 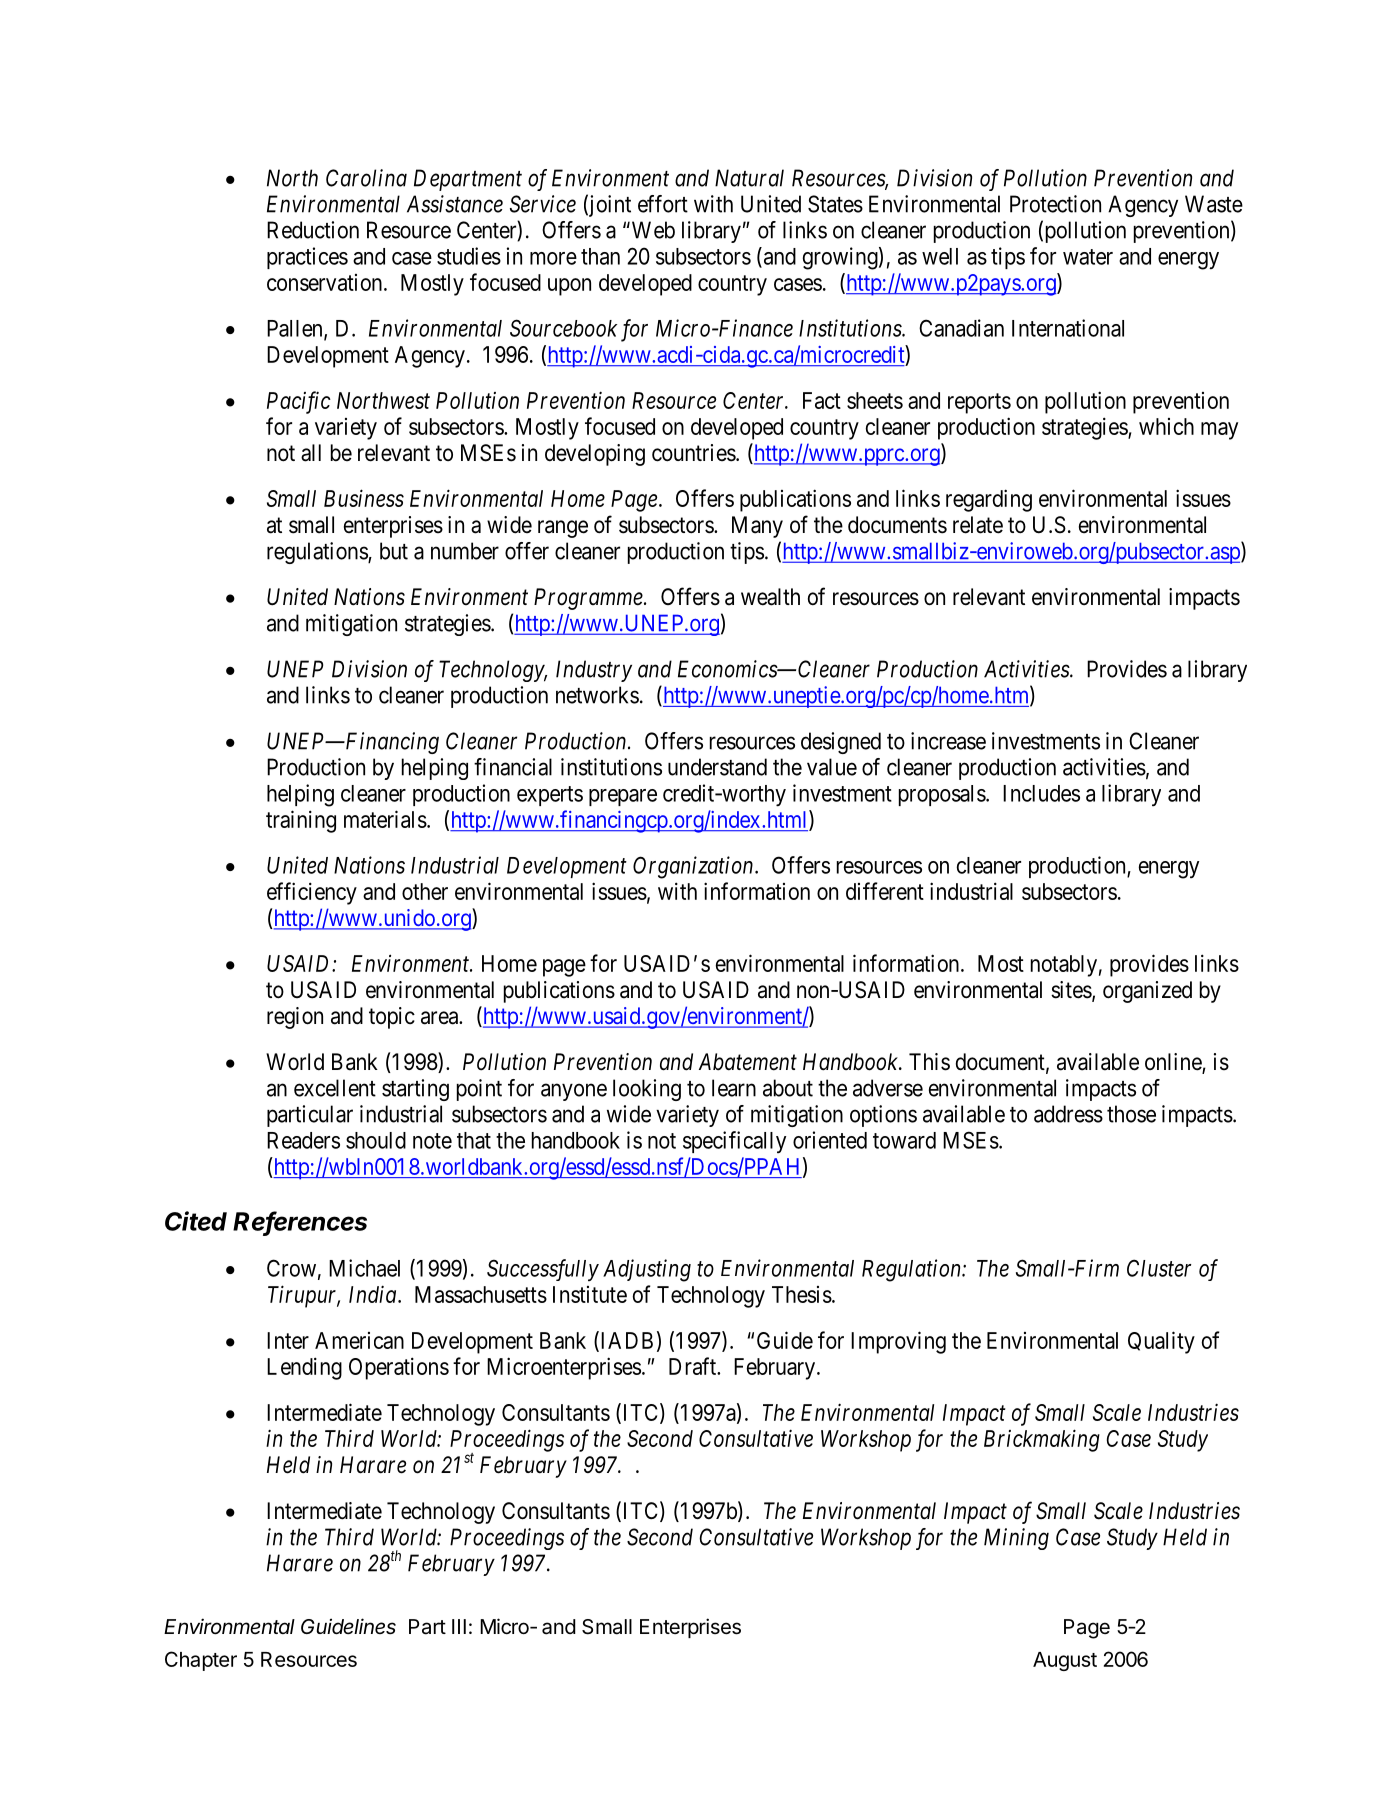 What do you see at coordinates (313, 230) in the document?
I see `Reduction` at bounding box center [313, 230].
